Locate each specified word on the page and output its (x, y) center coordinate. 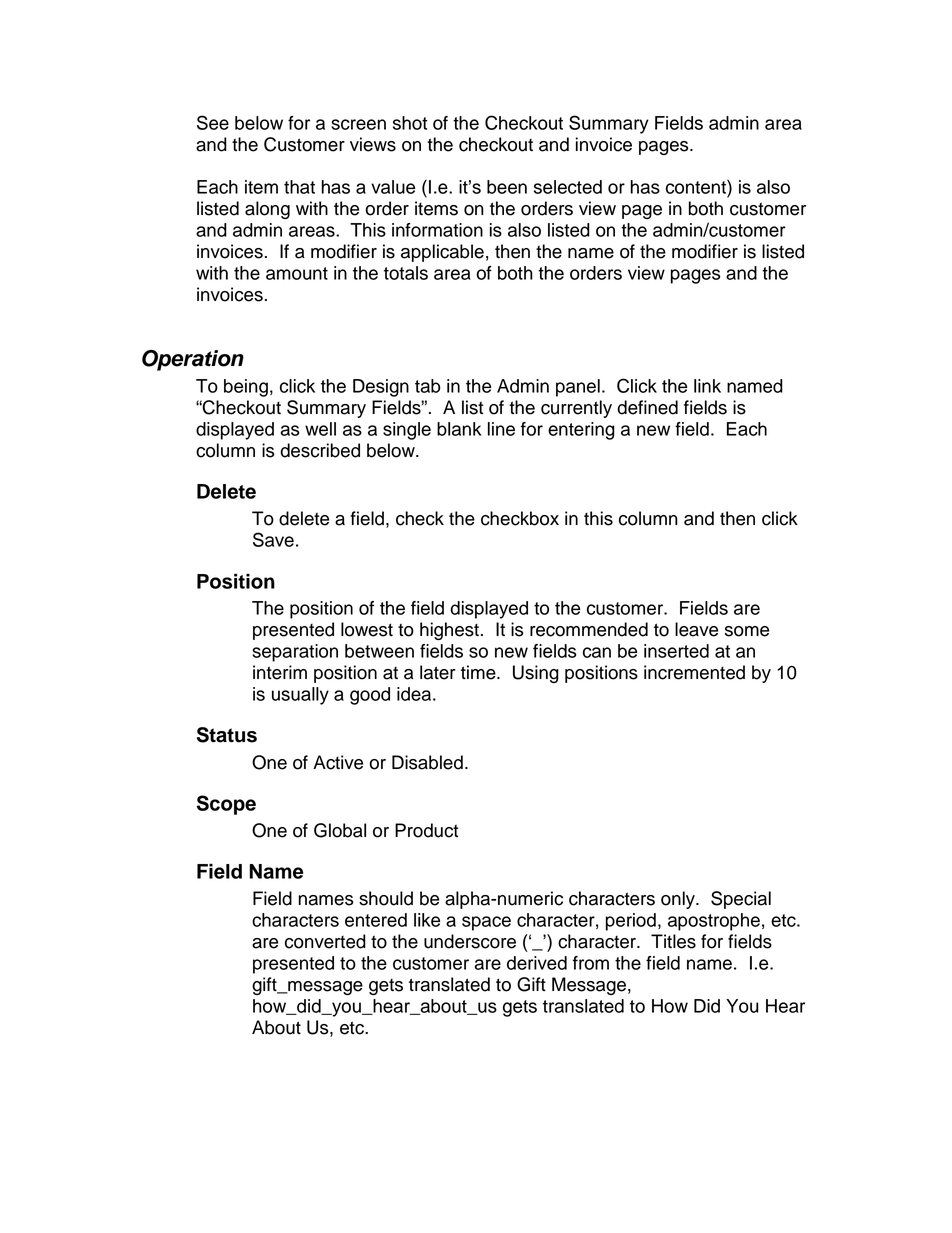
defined (647, 407)
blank (459, 429)
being (246, 388)
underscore (470, 941)
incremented (694, 672)
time (479, 672)
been (507, 187)
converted (325, 941)
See (213, 122)
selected (568, 187)
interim (280, 672)
